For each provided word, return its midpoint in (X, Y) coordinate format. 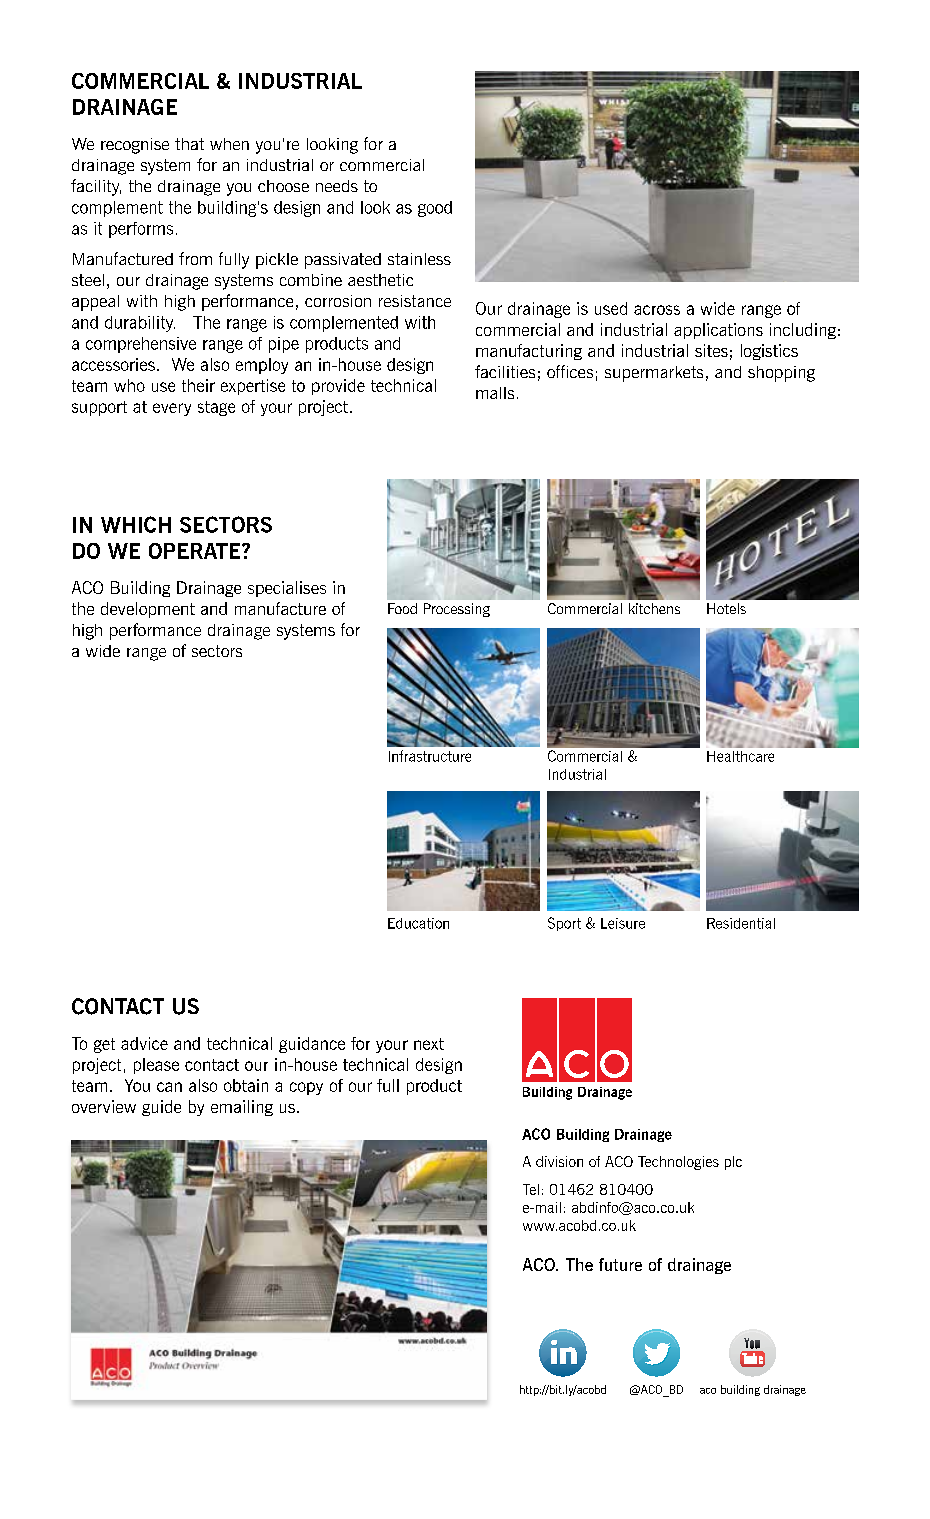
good (435, 209)
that (189, 144)
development (148, 610)
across (657, 310)
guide (161, 1108)
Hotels (726, 608)
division (559, 1161)
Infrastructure (430, 756)
